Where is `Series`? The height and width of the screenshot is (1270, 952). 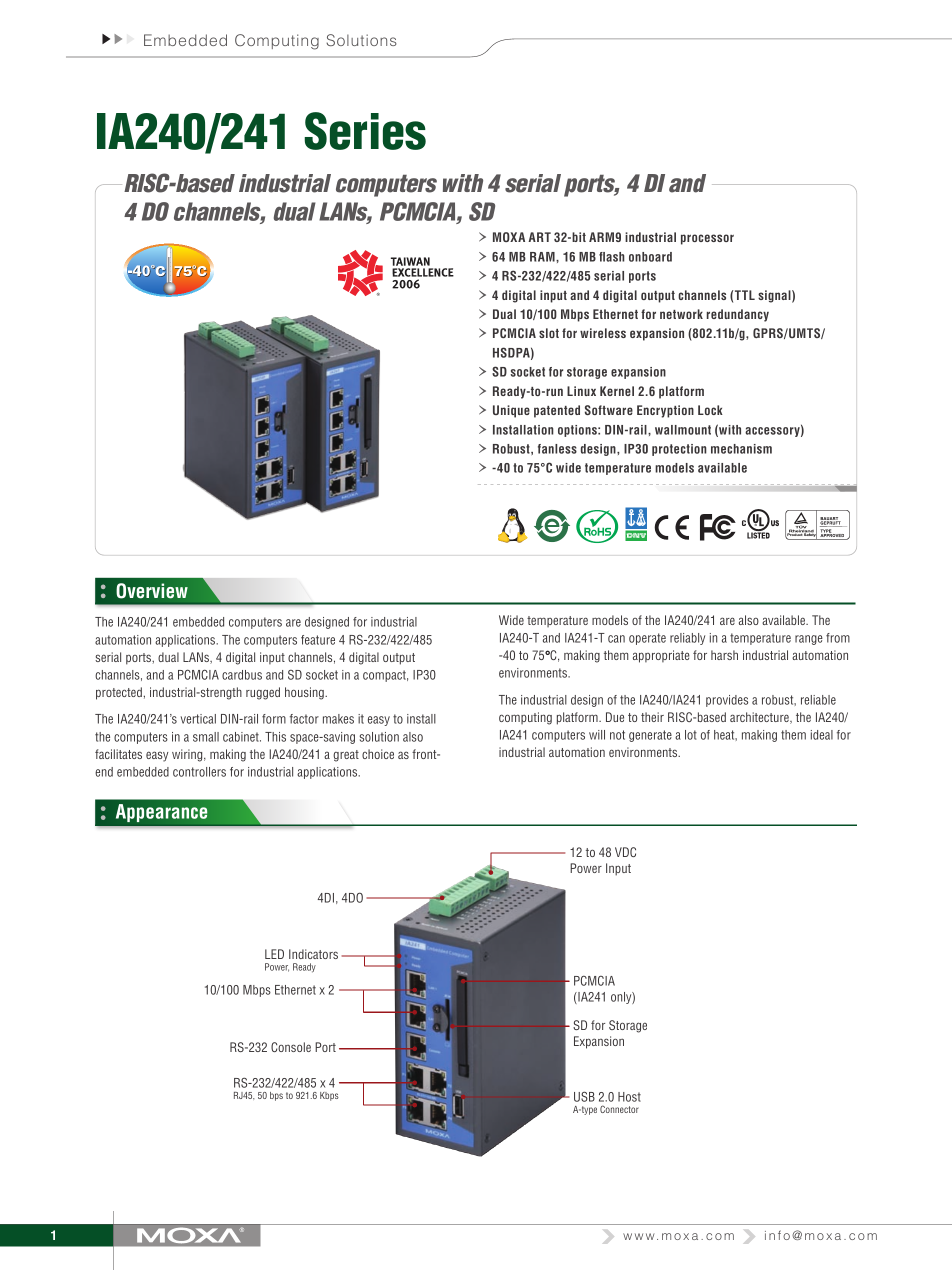
Series is located at coordinates (365, 131).
